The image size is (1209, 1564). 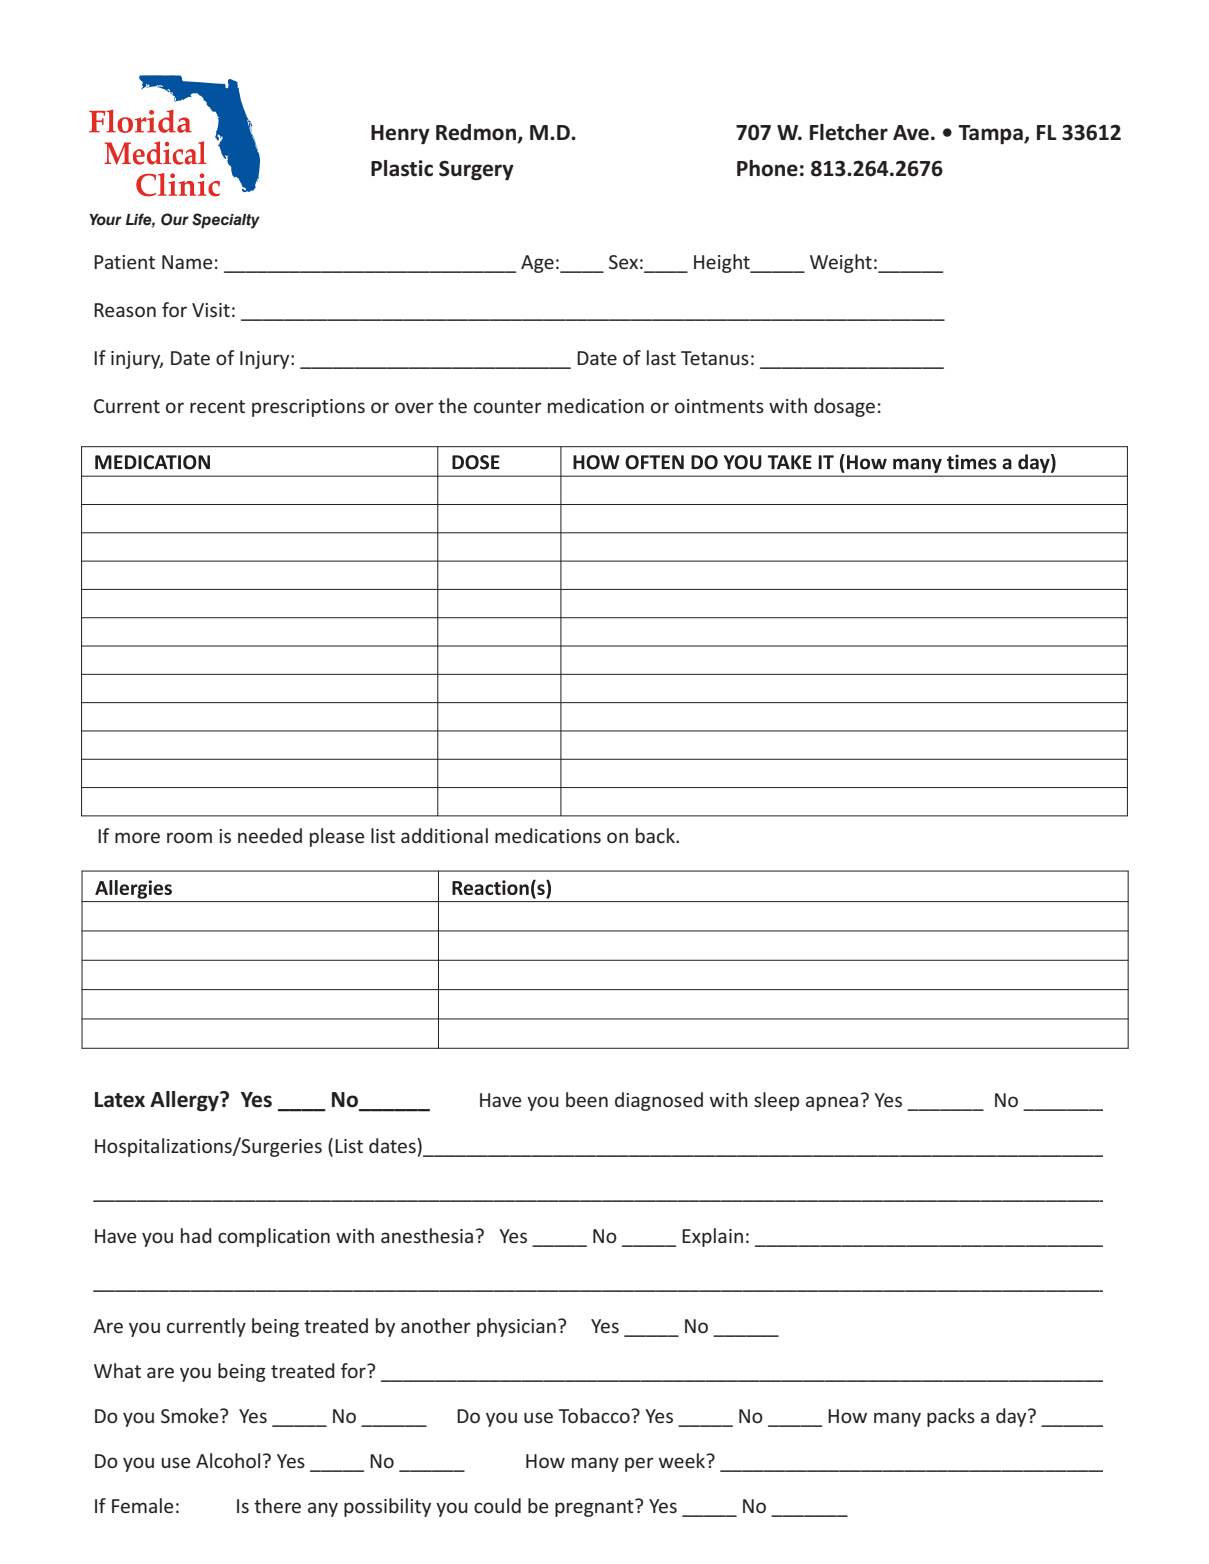 What do you see at coordinates (476, 170) in the page?
I see `Surgery` at bounding box center [476, 170].
